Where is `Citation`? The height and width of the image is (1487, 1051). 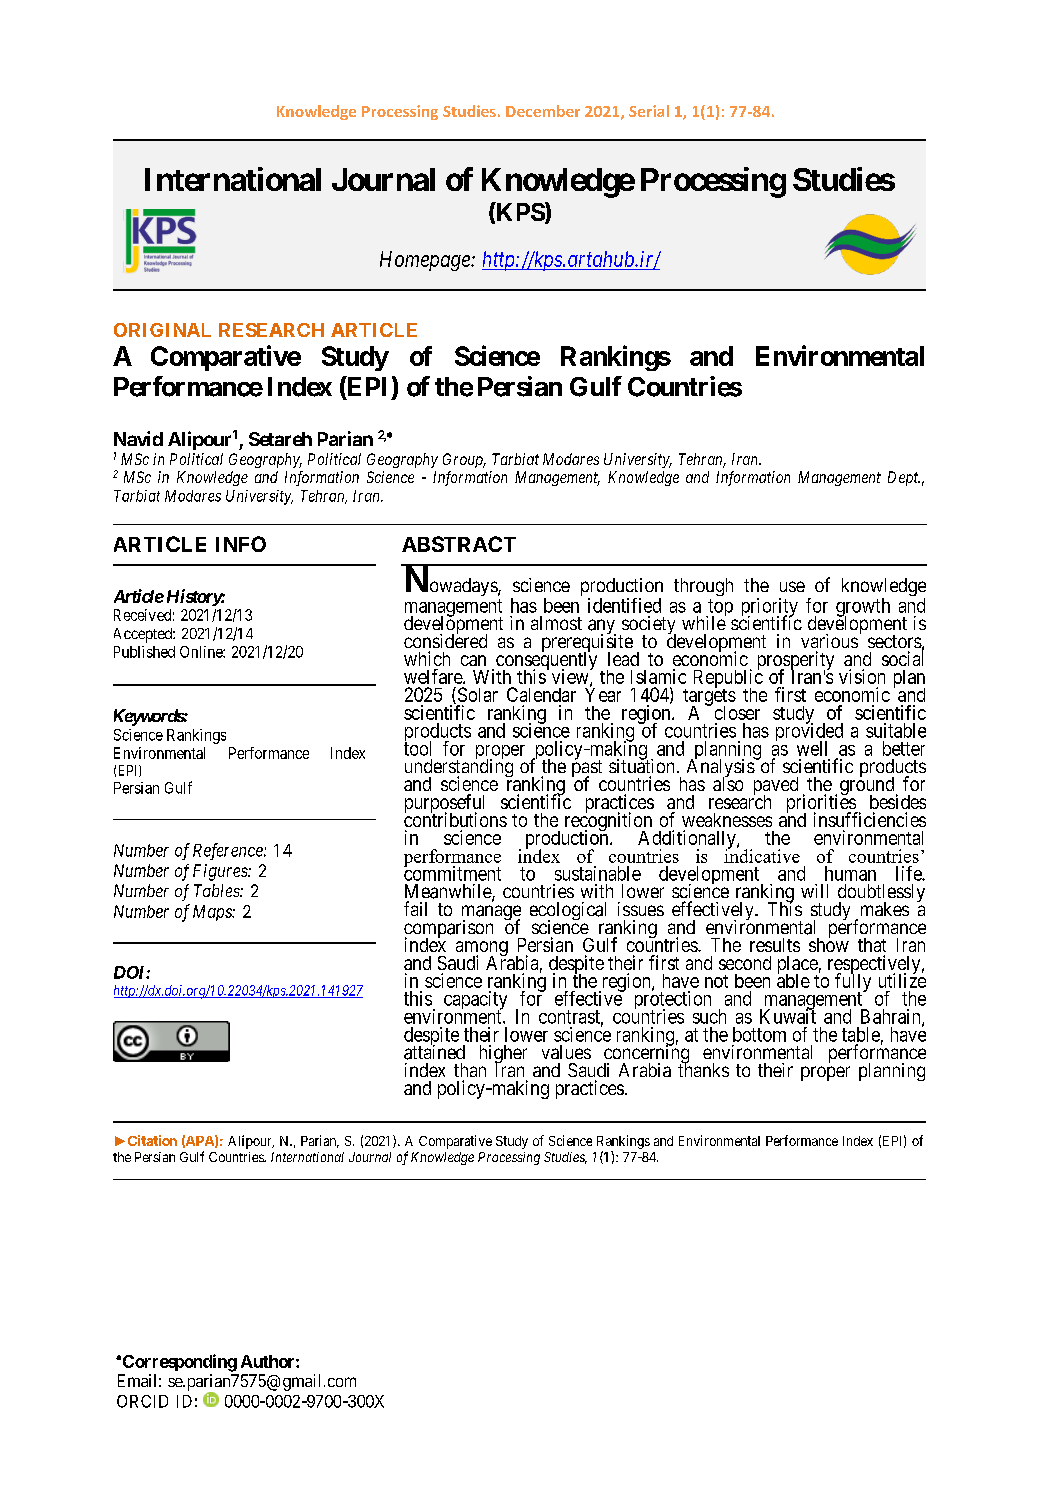
Citation is located at coordinates (152, 1140).
